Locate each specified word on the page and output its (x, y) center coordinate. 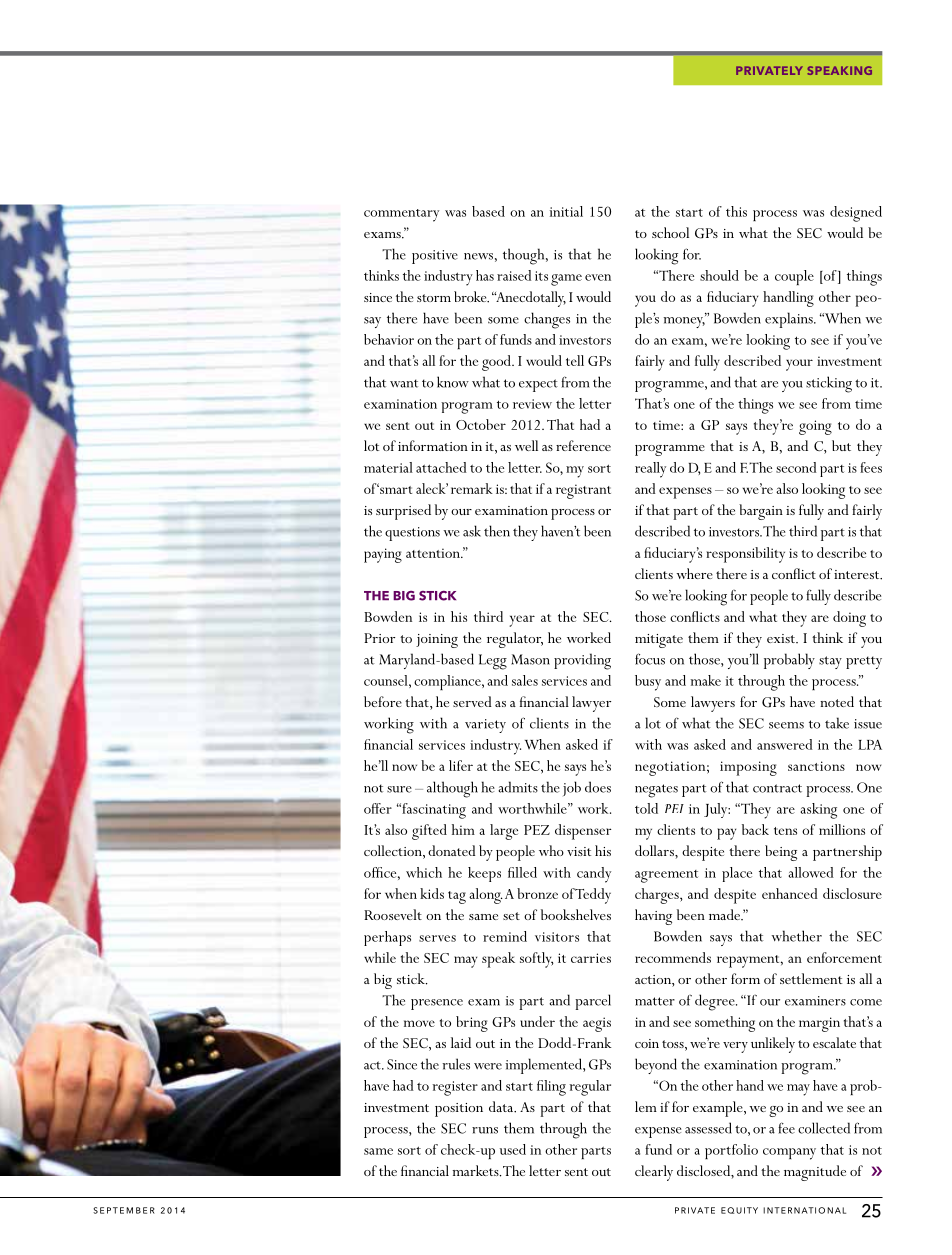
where (694, 573)
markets (476, 1171)
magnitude (815, 1173)
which (424, 872)
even (598, 277)
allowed (811, 872)
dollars (655, 850)
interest (858, 575)
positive (435, 257)
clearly (654, 1173)
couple (794, 277)
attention (434, 553)
